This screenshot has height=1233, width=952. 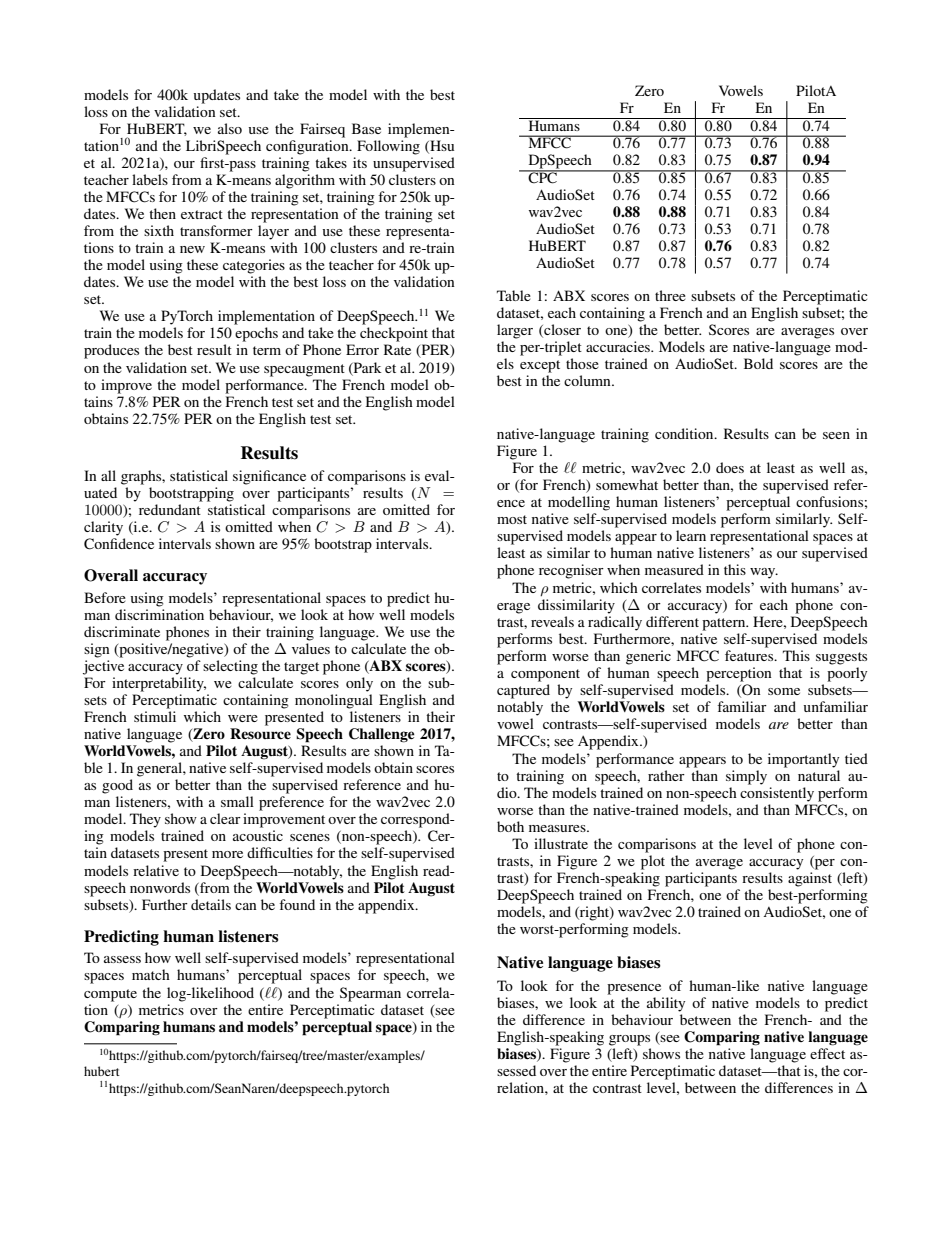 What do you see at coordinates (230, 128) in the screenshot?
I see `also` at bounding box center [230, 128].
